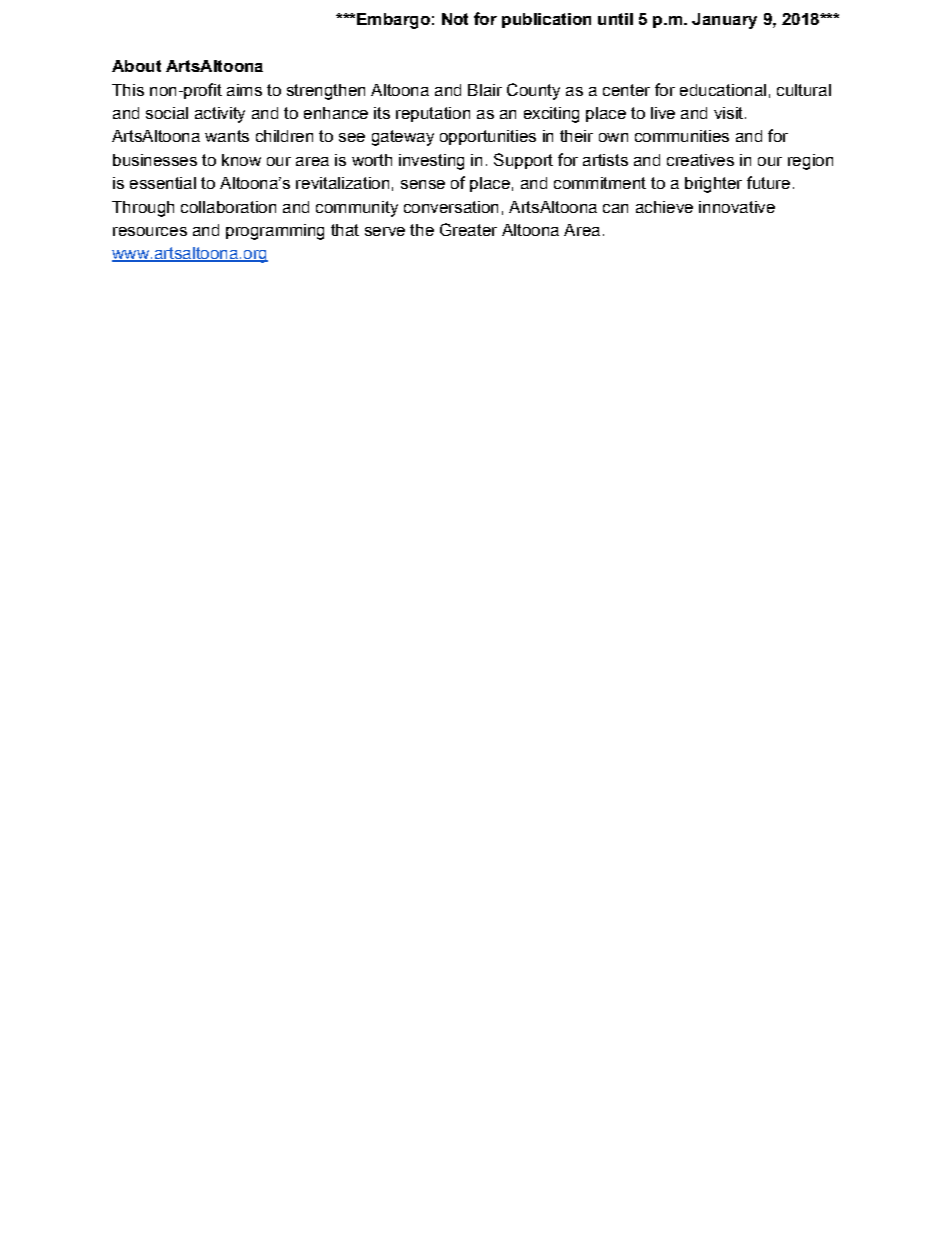 The image size is (952, 1233). What do you see at coordinates (488, 137) in the page?
I see `opportunities` at bounding box center [488, 137].
